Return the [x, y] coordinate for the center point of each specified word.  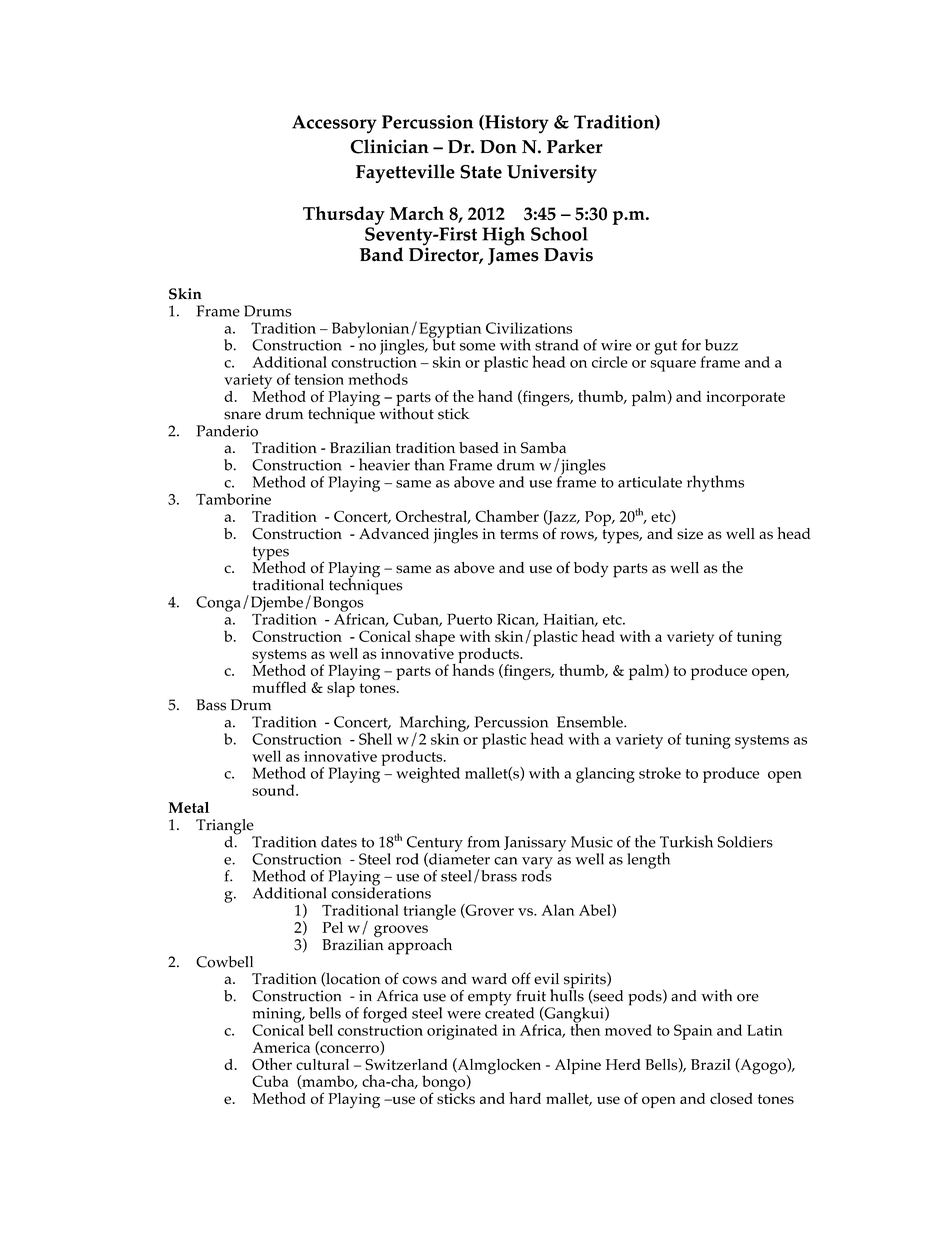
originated [462, 1032]
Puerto [469, 619]
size [690, 534]
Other [272, 1064]
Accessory [334, 124]
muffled [279, 687]
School [559, 234]
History [516, 124]
